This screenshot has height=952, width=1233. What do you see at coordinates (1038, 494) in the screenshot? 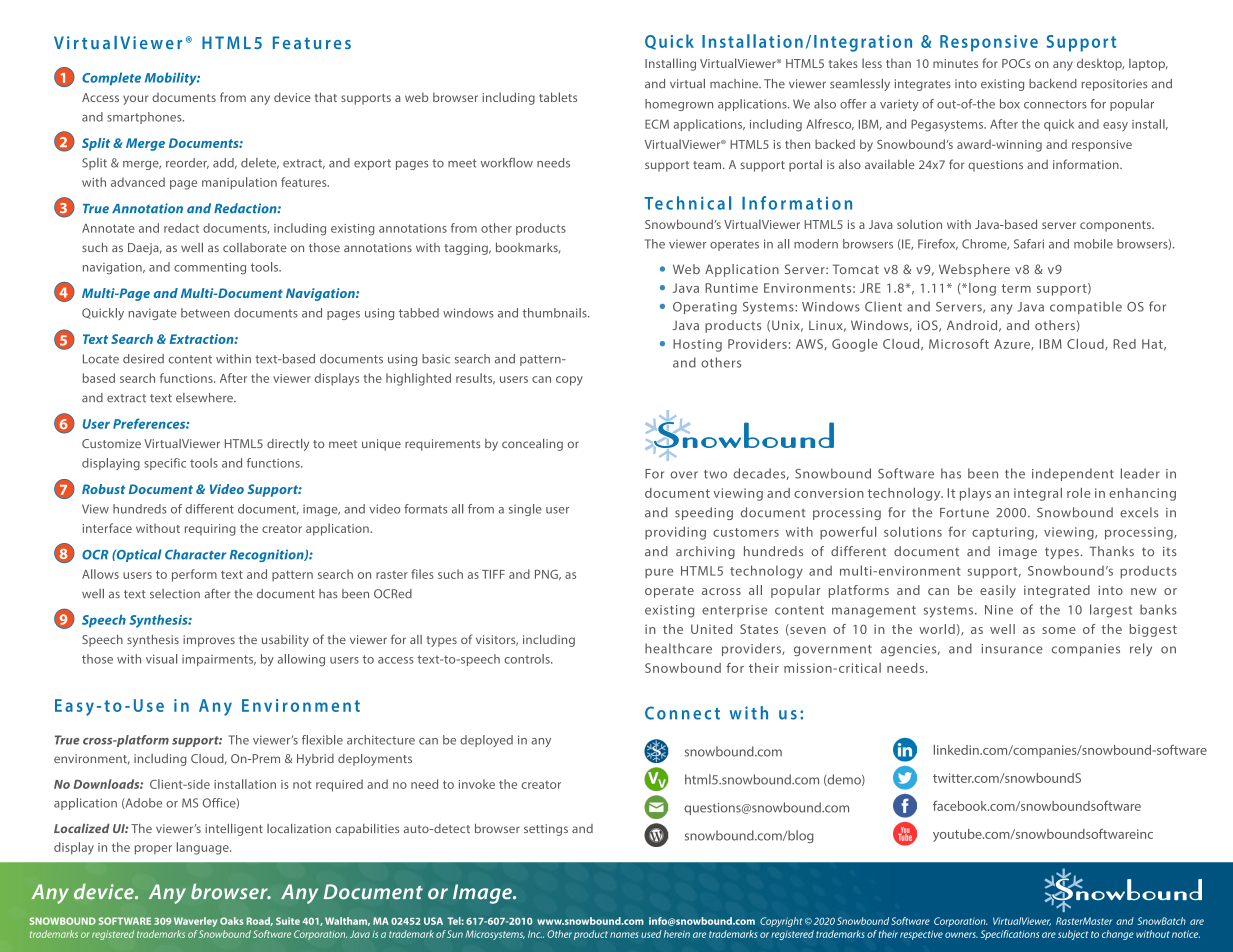
I see `integral` at bounding box center [1038, 494].
